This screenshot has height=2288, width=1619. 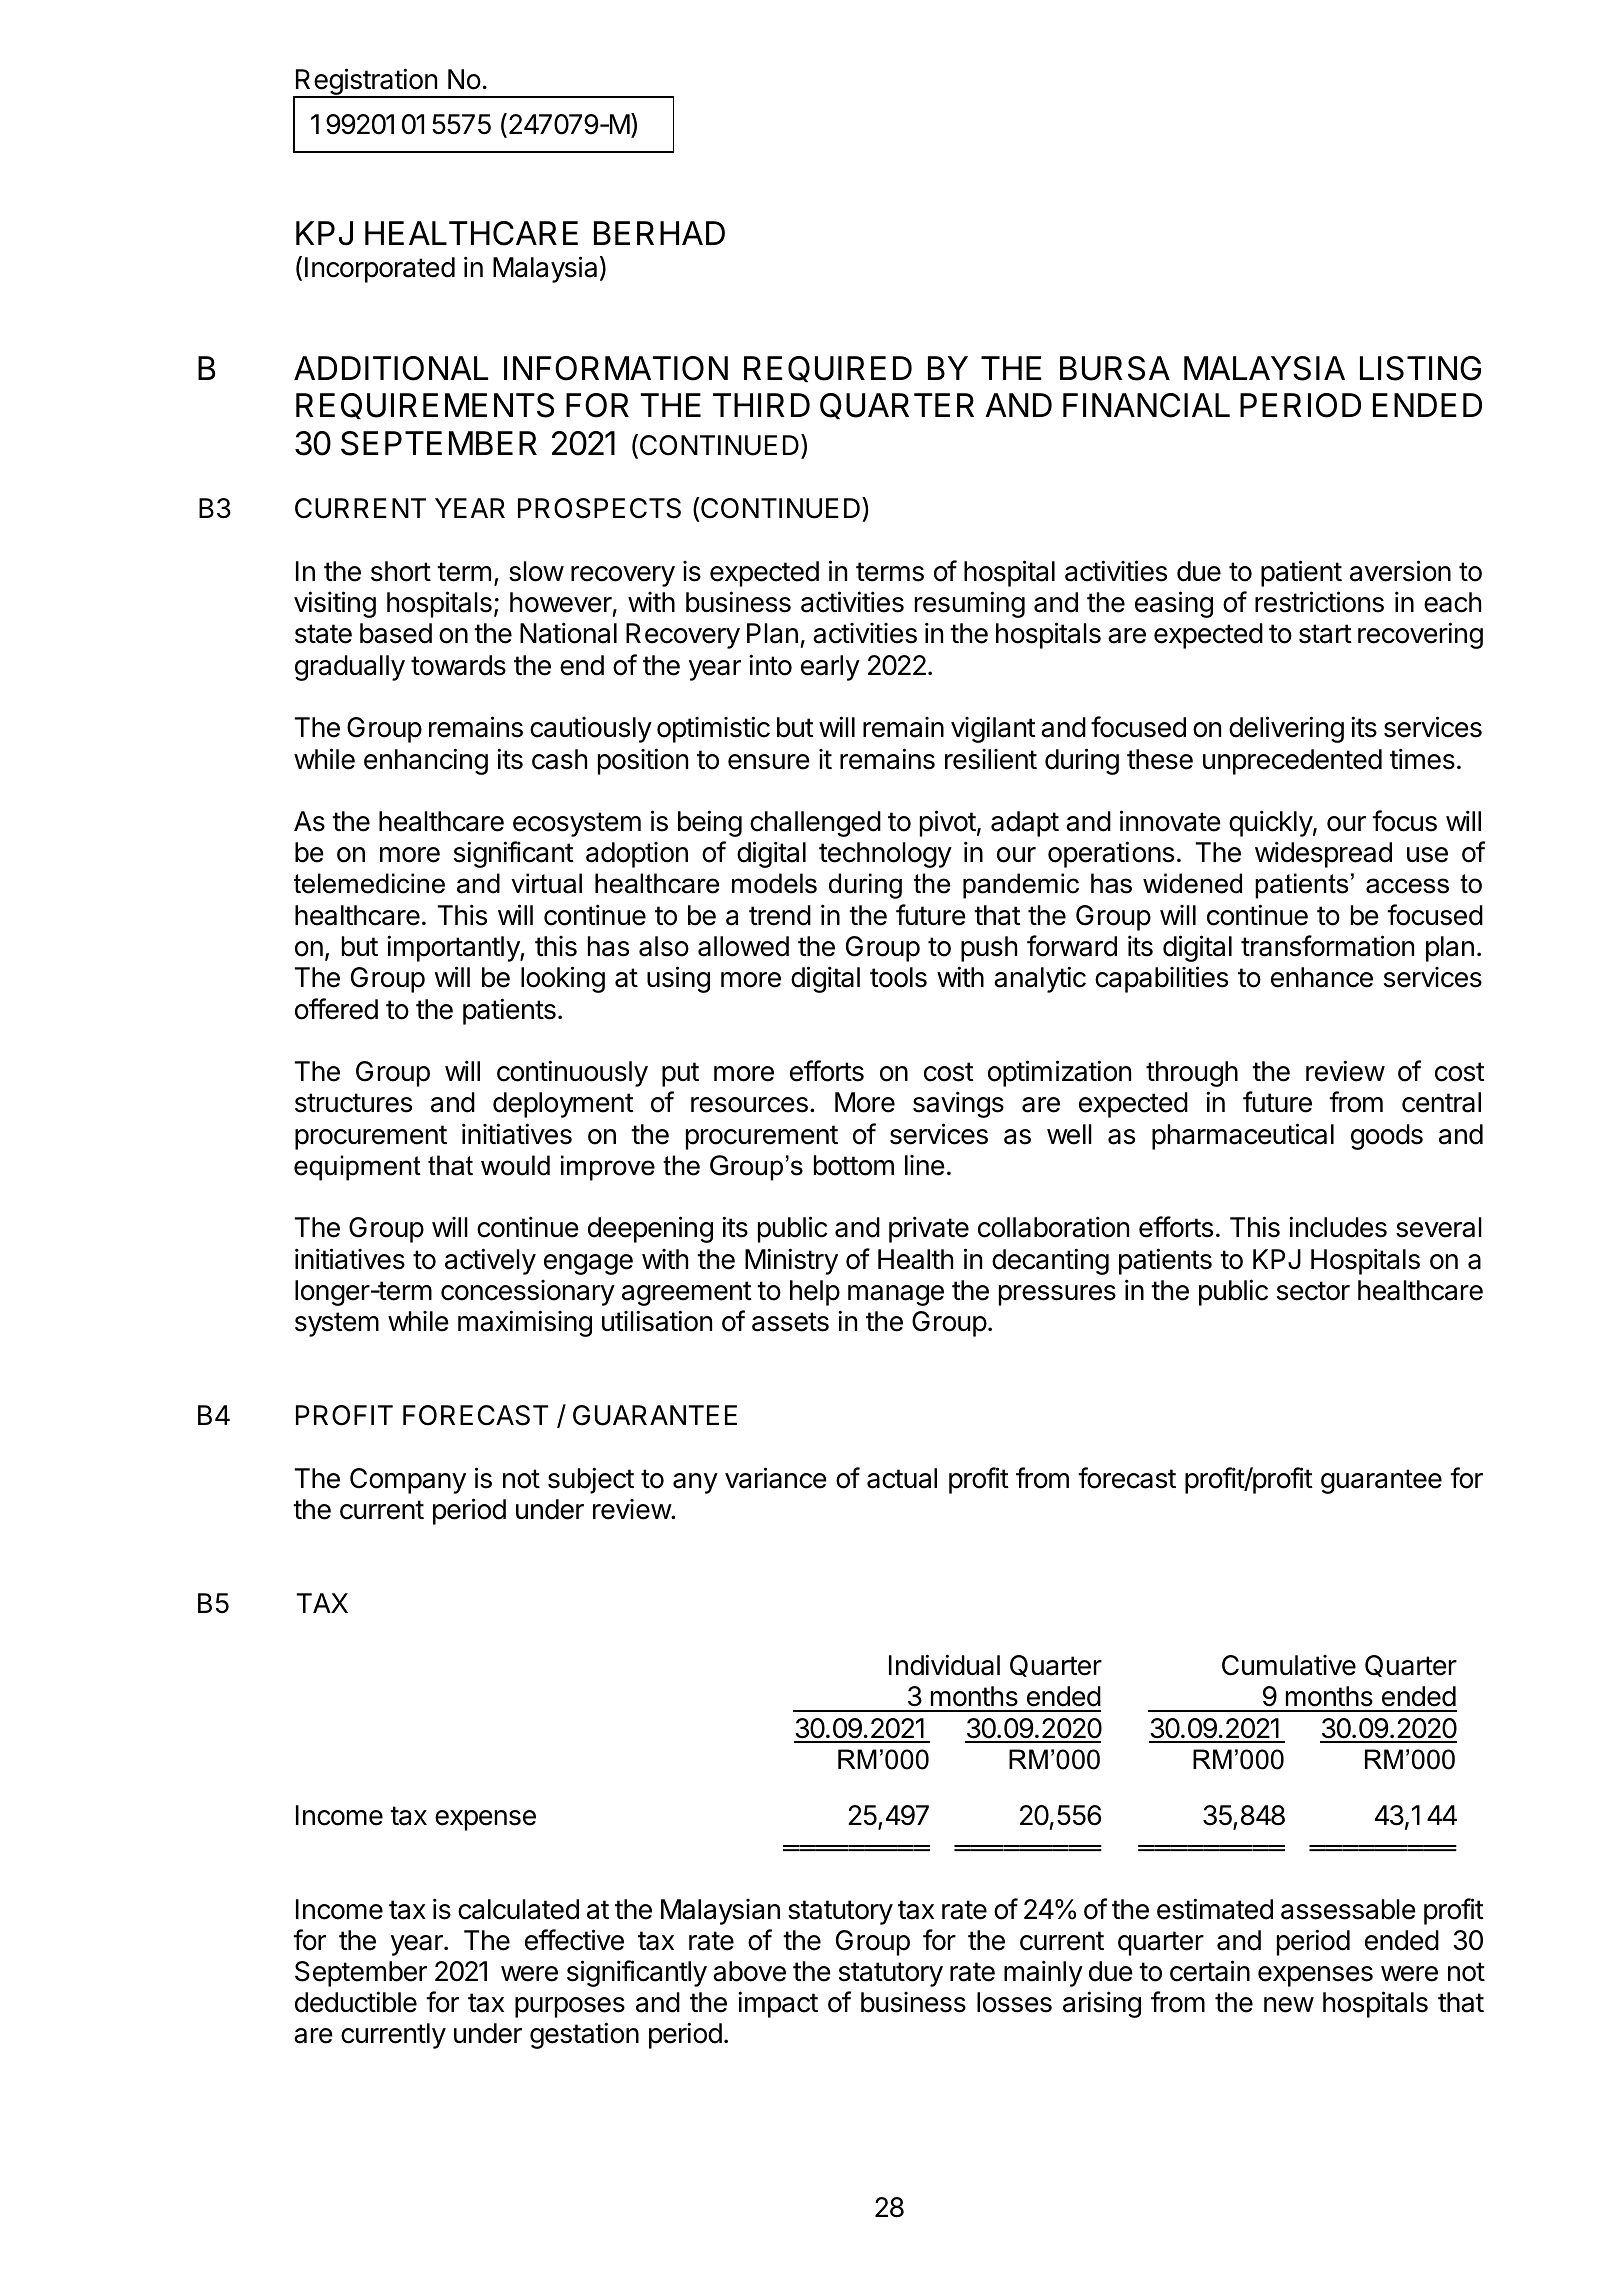 What do you see at coordinates (896, 1295) in the screenshot?
I see `manage` at bounding box center [896, 1295].
